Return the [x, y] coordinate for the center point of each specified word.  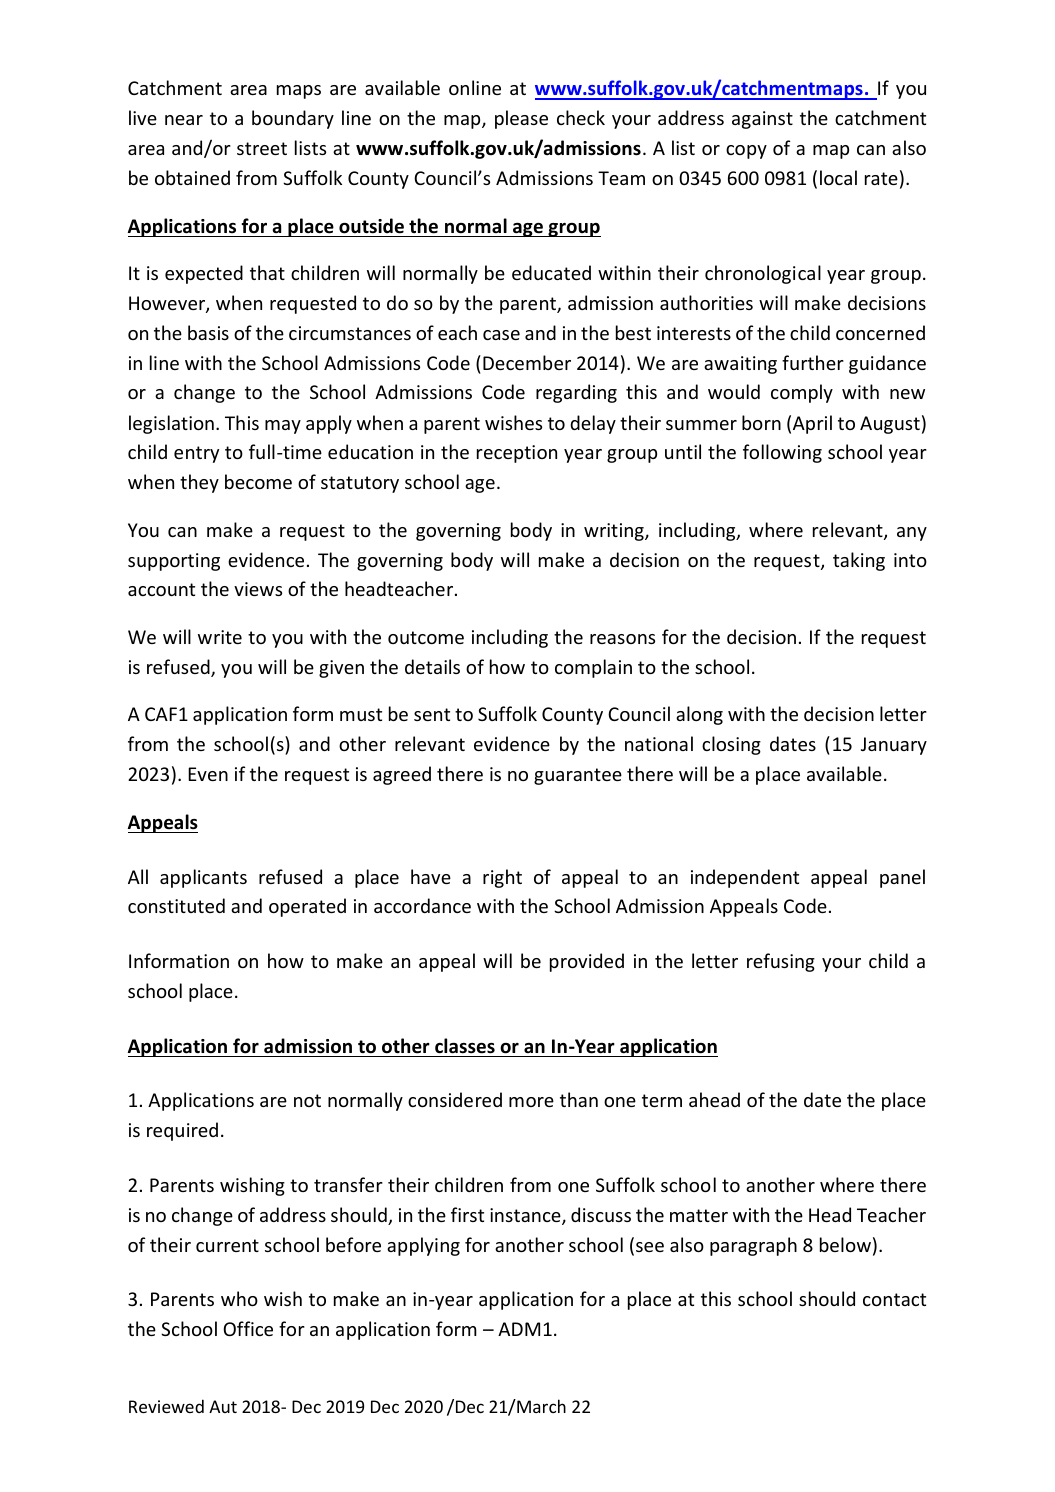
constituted [176, 905]
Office [248, 1328]
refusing [781, 962]
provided [587, 962]
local [838, 177]
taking [859, 561]
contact [894, 1299]
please [521, 119]
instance [526, 1216]
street [262, 148]
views [258, 589]
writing [615, 532]
